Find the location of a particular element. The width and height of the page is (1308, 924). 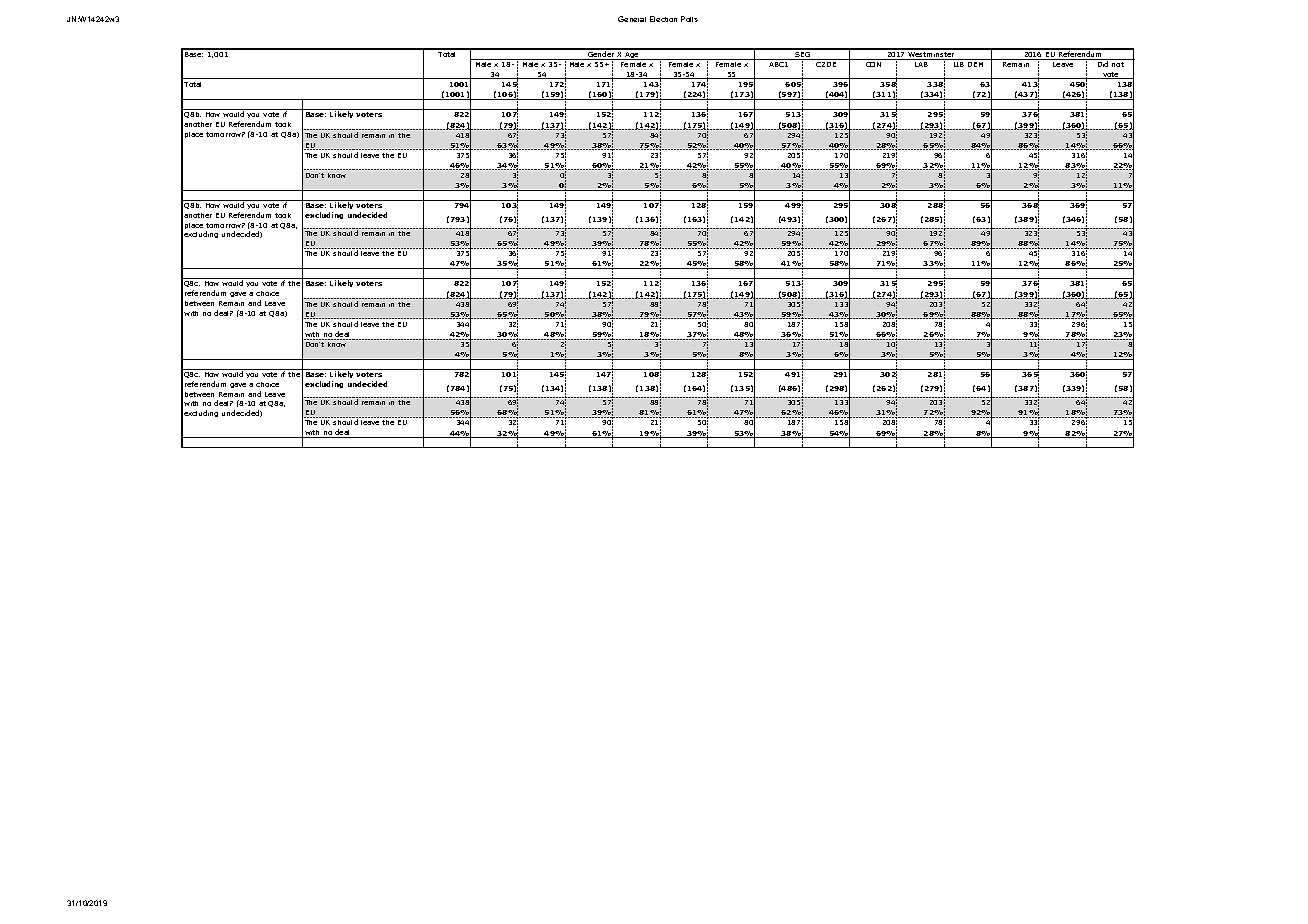

DEM is located at coordinates (975, 64).
